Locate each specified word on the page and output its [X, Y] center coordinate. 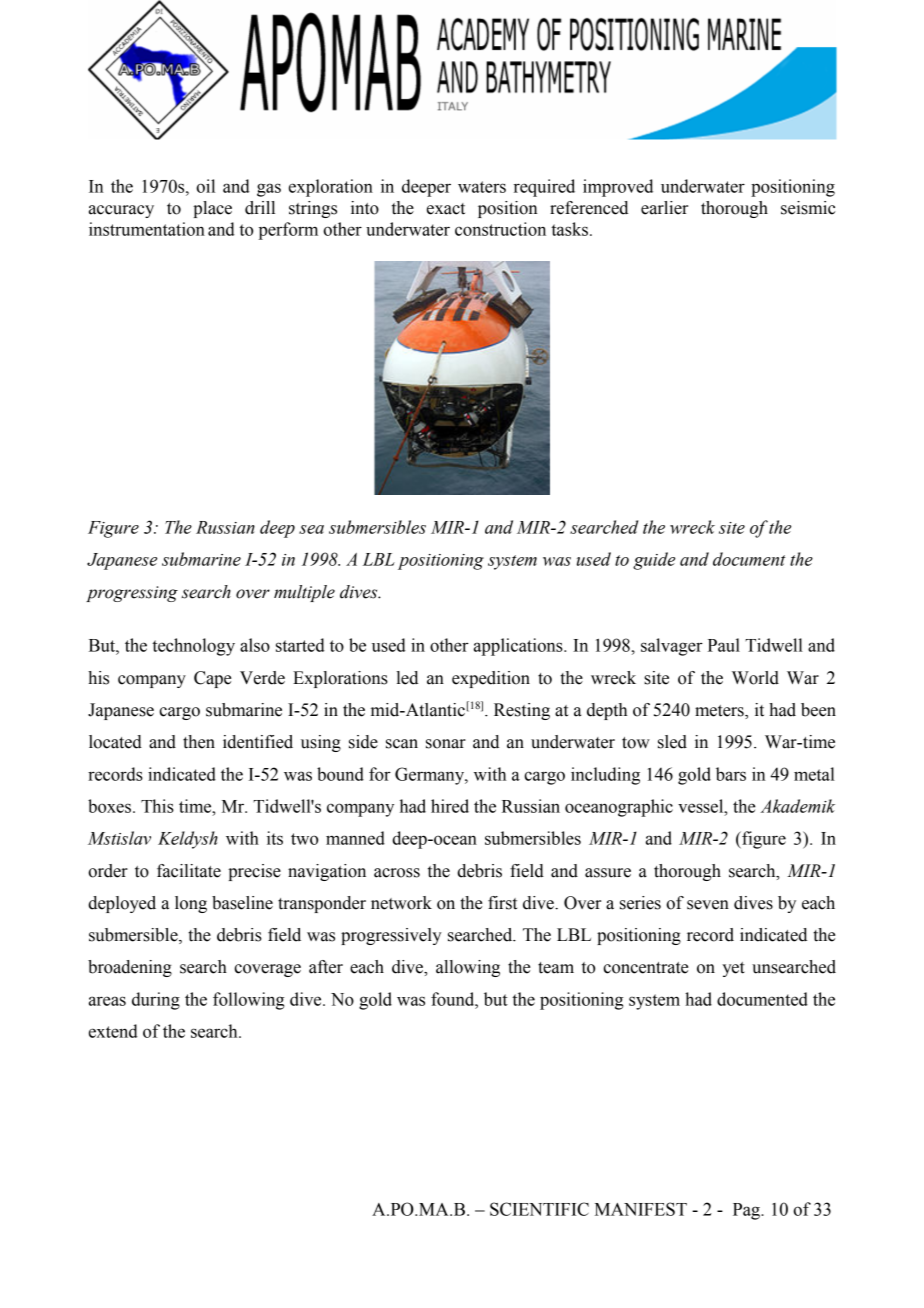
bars [731, 774]
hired [450, 806]
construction [500, 229]
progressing [132, 594]
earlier [664, 208]
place [212, 209]
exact [446, 209]
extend [113, 1031]
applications [519, 647]
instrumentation [147, 229]
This [157, 806]
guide [654, 561]
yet [733, 969]
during [156, 1001]
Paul [724, 645]
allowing [468, 968]
